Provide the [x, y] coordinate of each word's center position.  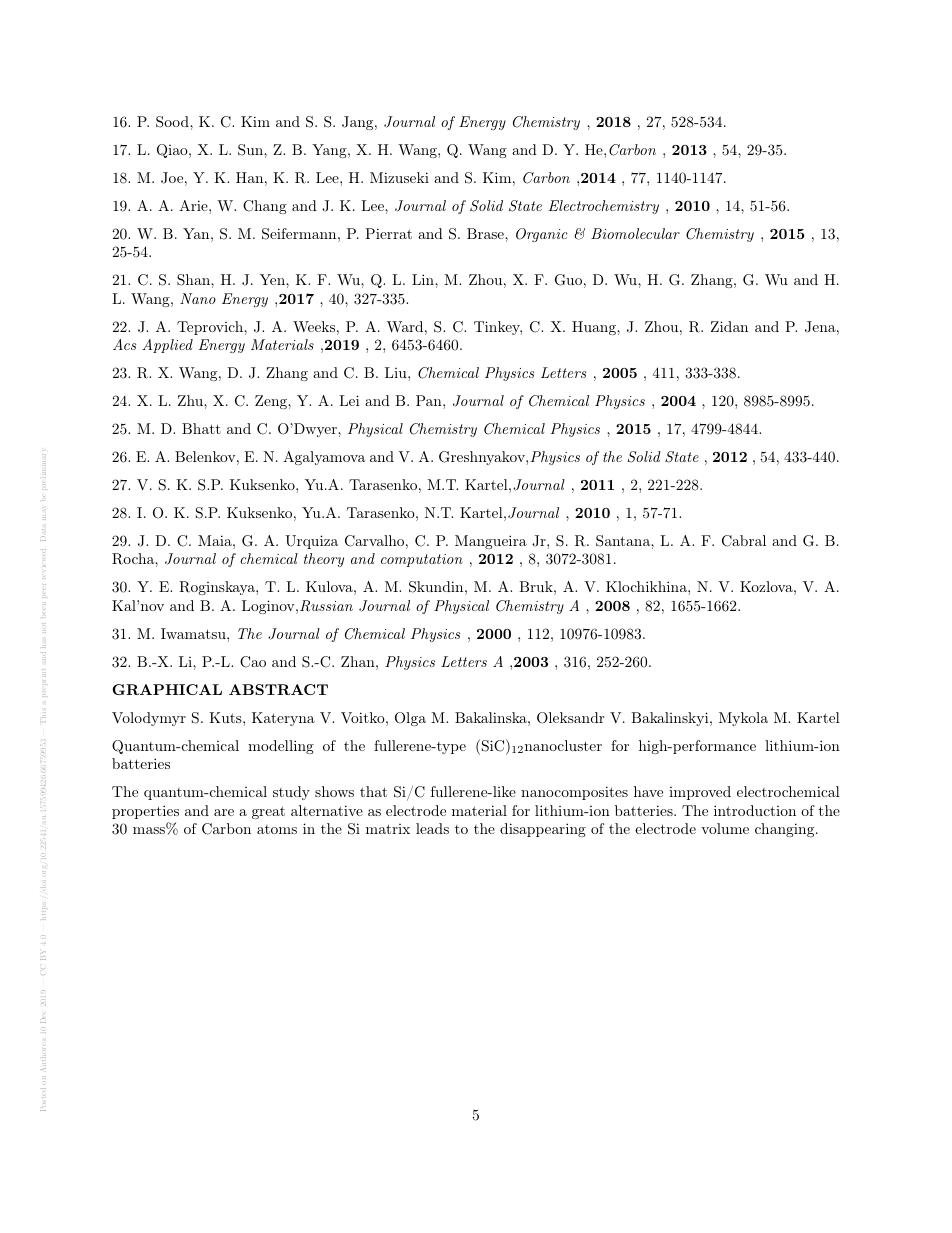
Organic [542, 235]
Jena [820, 327]
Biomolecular [635, 233]
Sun [251, 150]
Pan [430, 400]
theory [324, 560]
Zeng [272, 402]
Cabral [744, 541]
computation [422, 560]
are [224, 812]
